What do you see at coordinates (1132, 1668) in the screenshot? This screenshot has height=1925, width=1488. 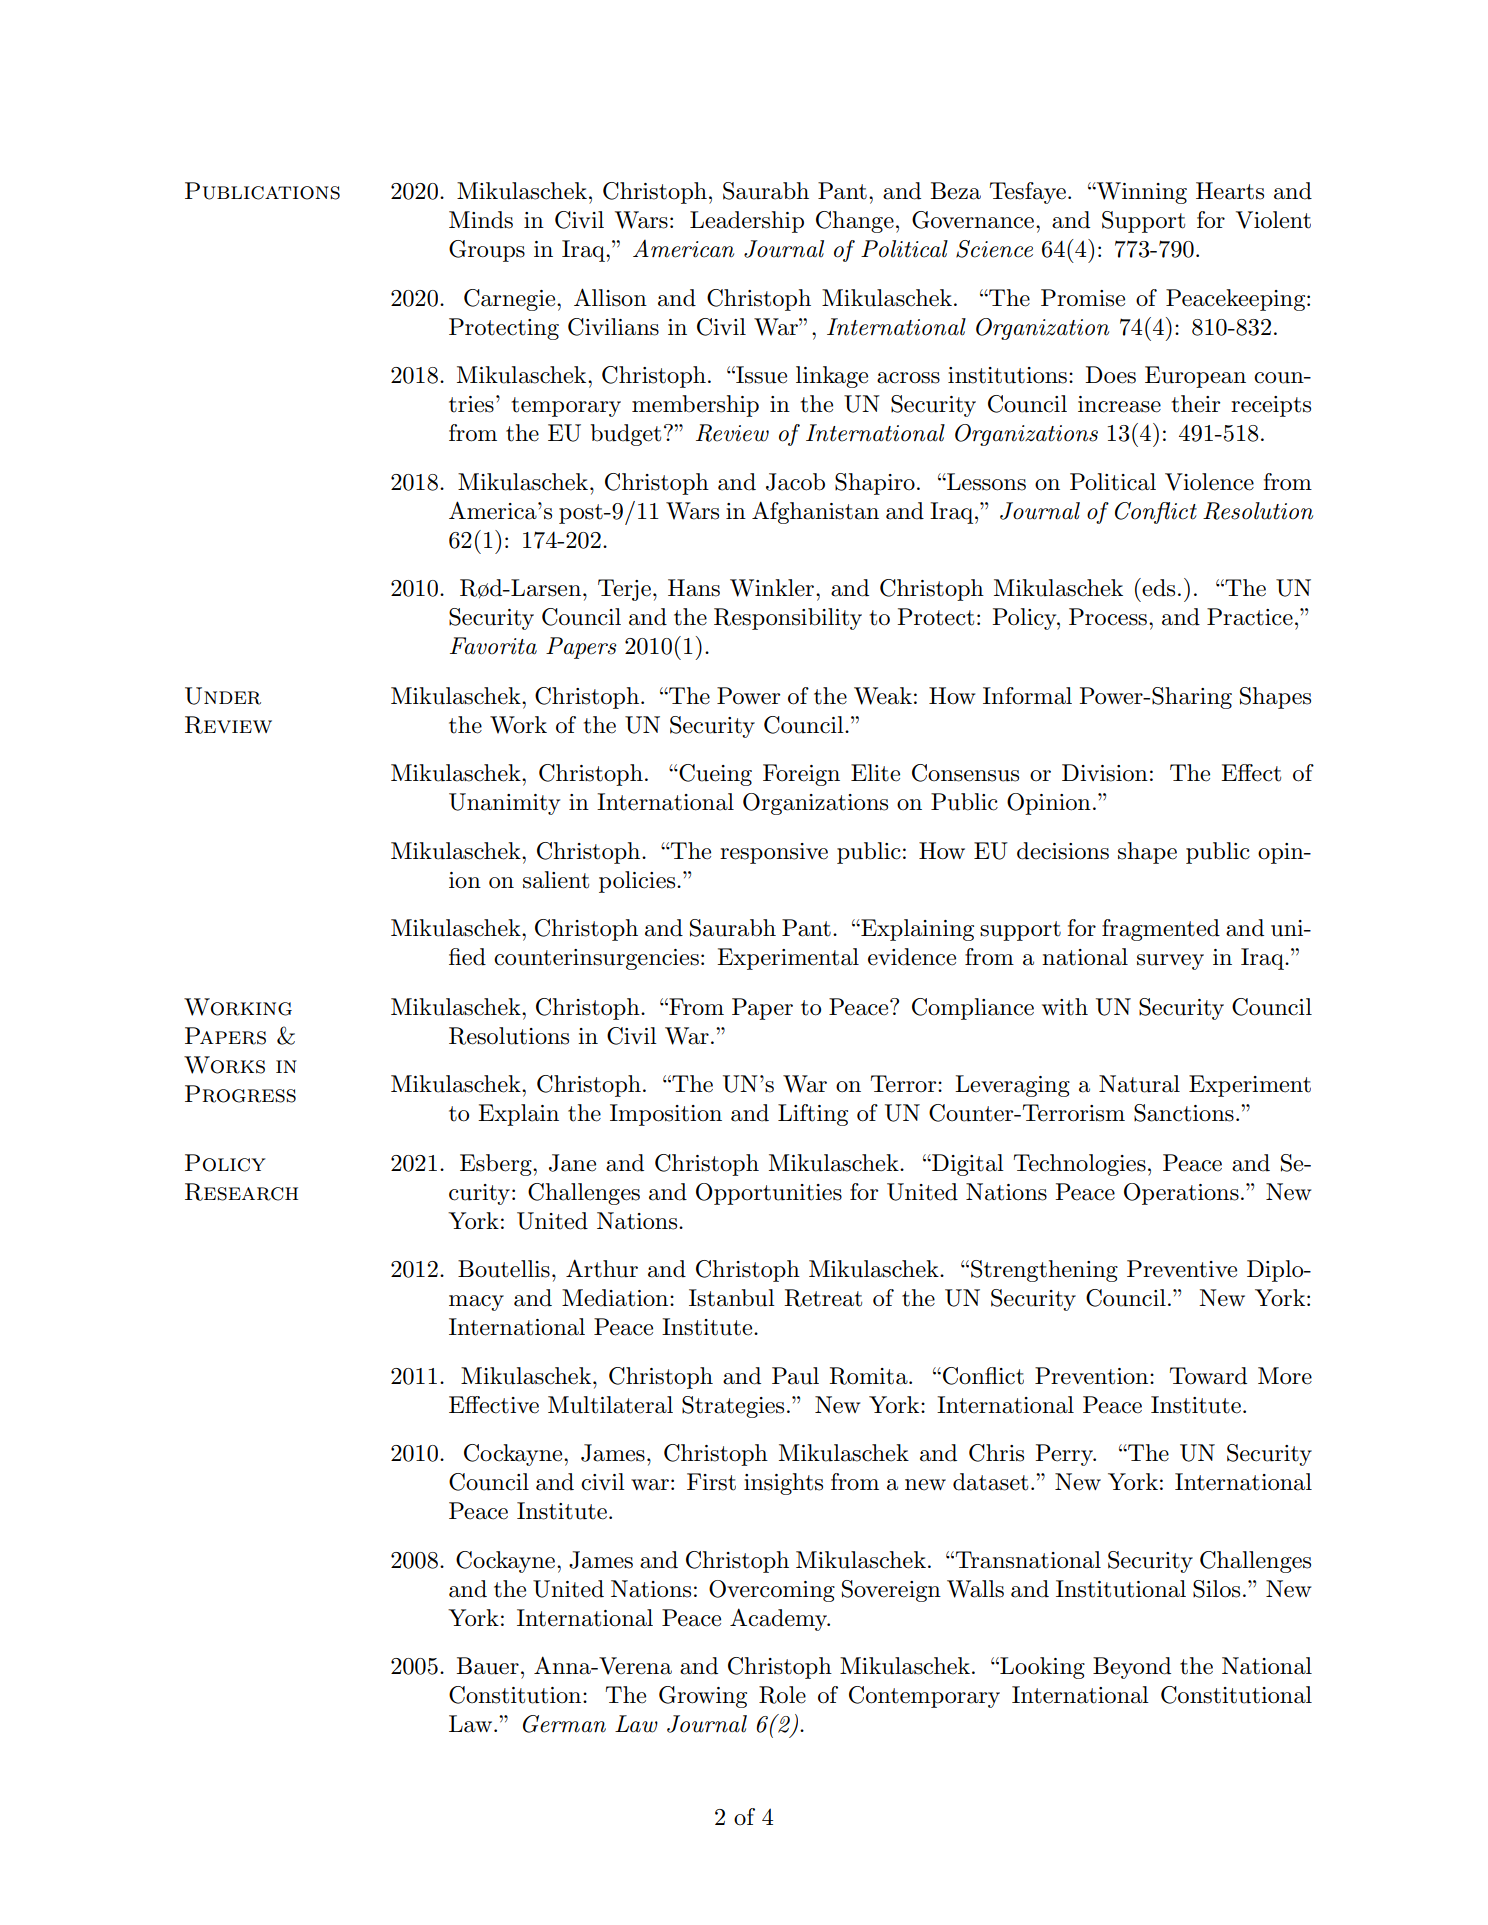 I see `Beyond` at bounding box center [1132, 1668].
